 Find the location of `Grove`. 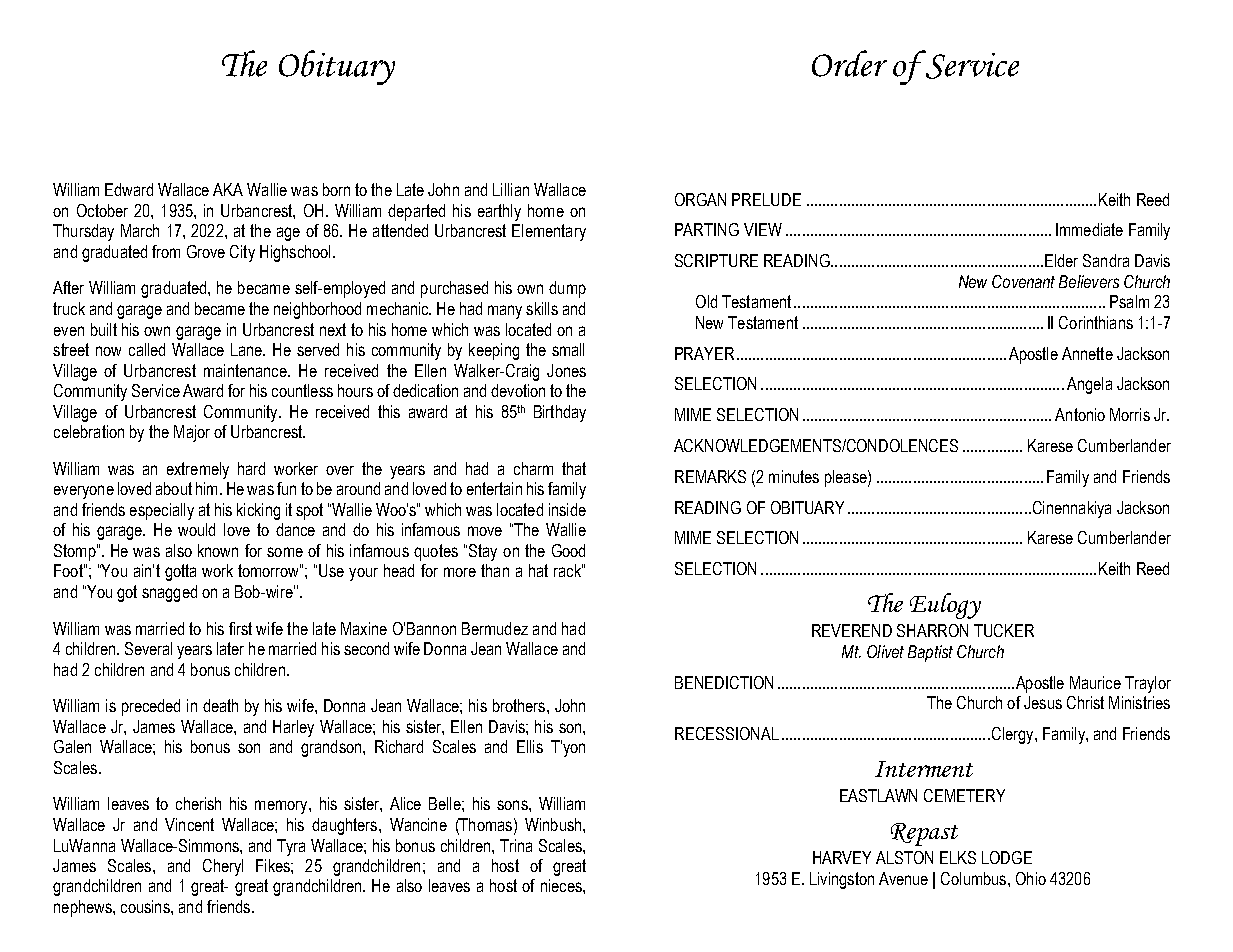

Grove is located at coordinates (206, 251).
